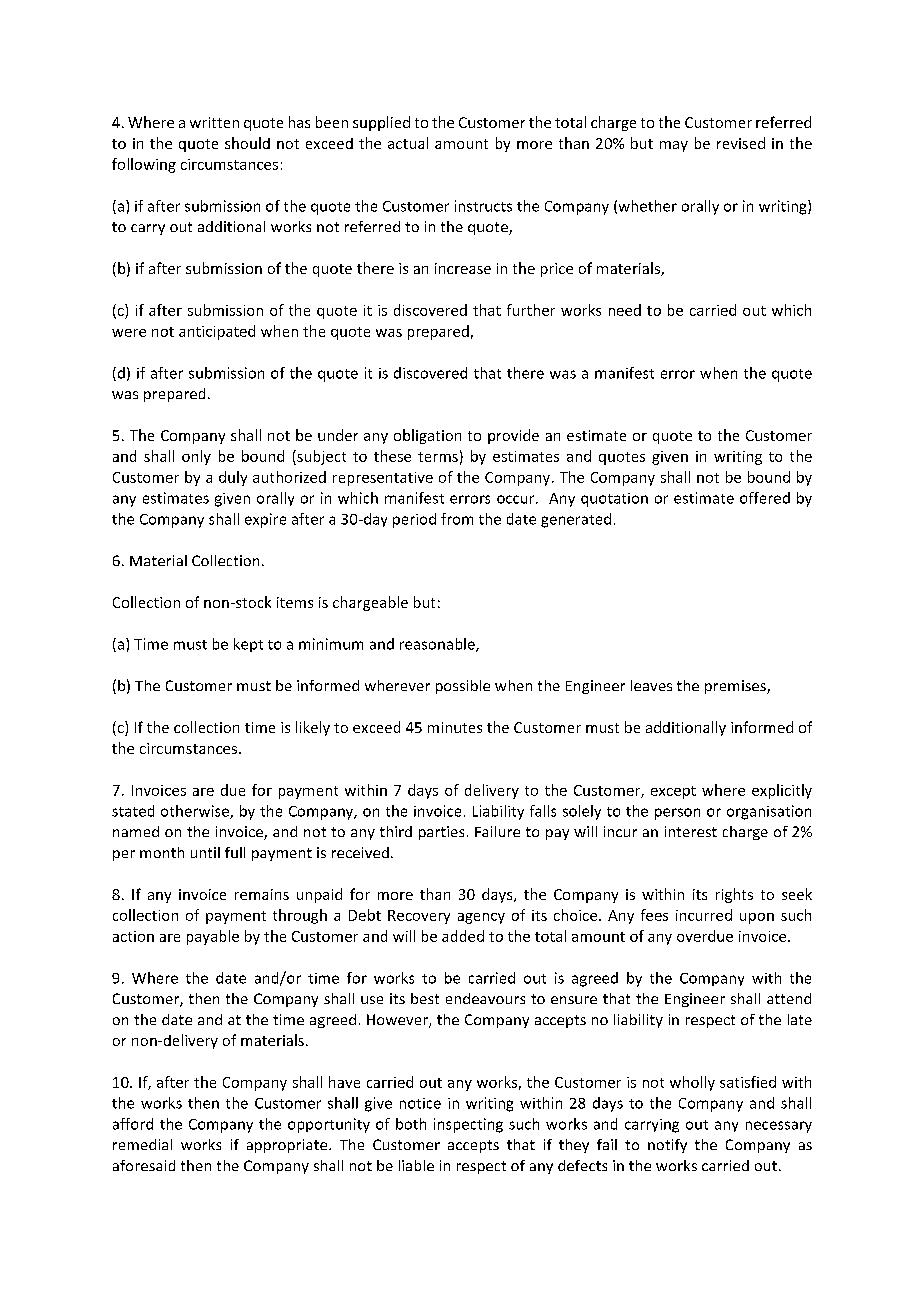 The image size is (924, 1308). Describe the element at coordinates (438, 645) in the screenshot. I see `reasonable` at that location.
